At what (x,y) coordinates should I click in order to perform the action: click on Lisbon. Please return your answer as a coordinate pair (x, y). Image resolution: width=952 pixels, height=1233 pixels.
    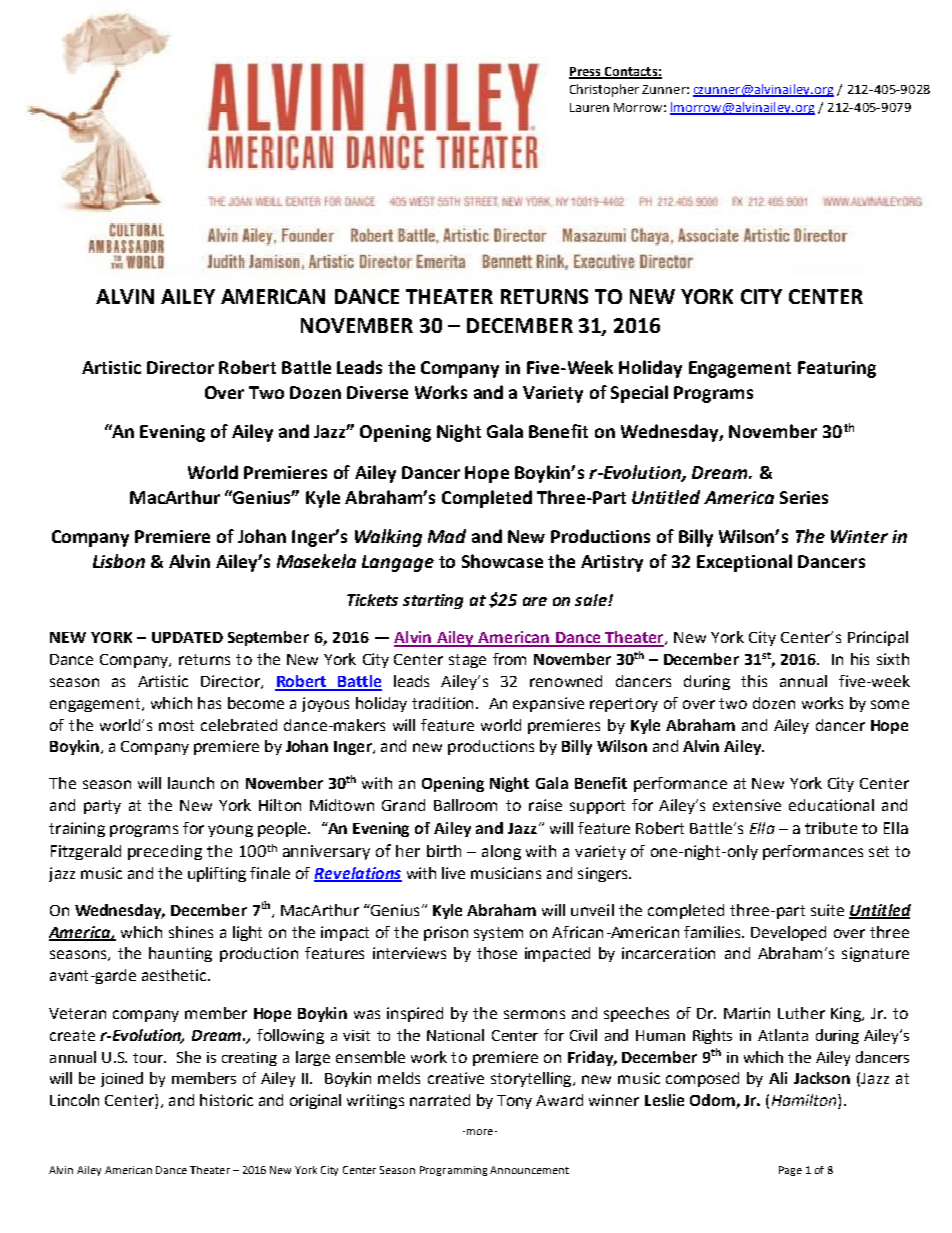
    Looking at the image, I should click on (119, 561).
